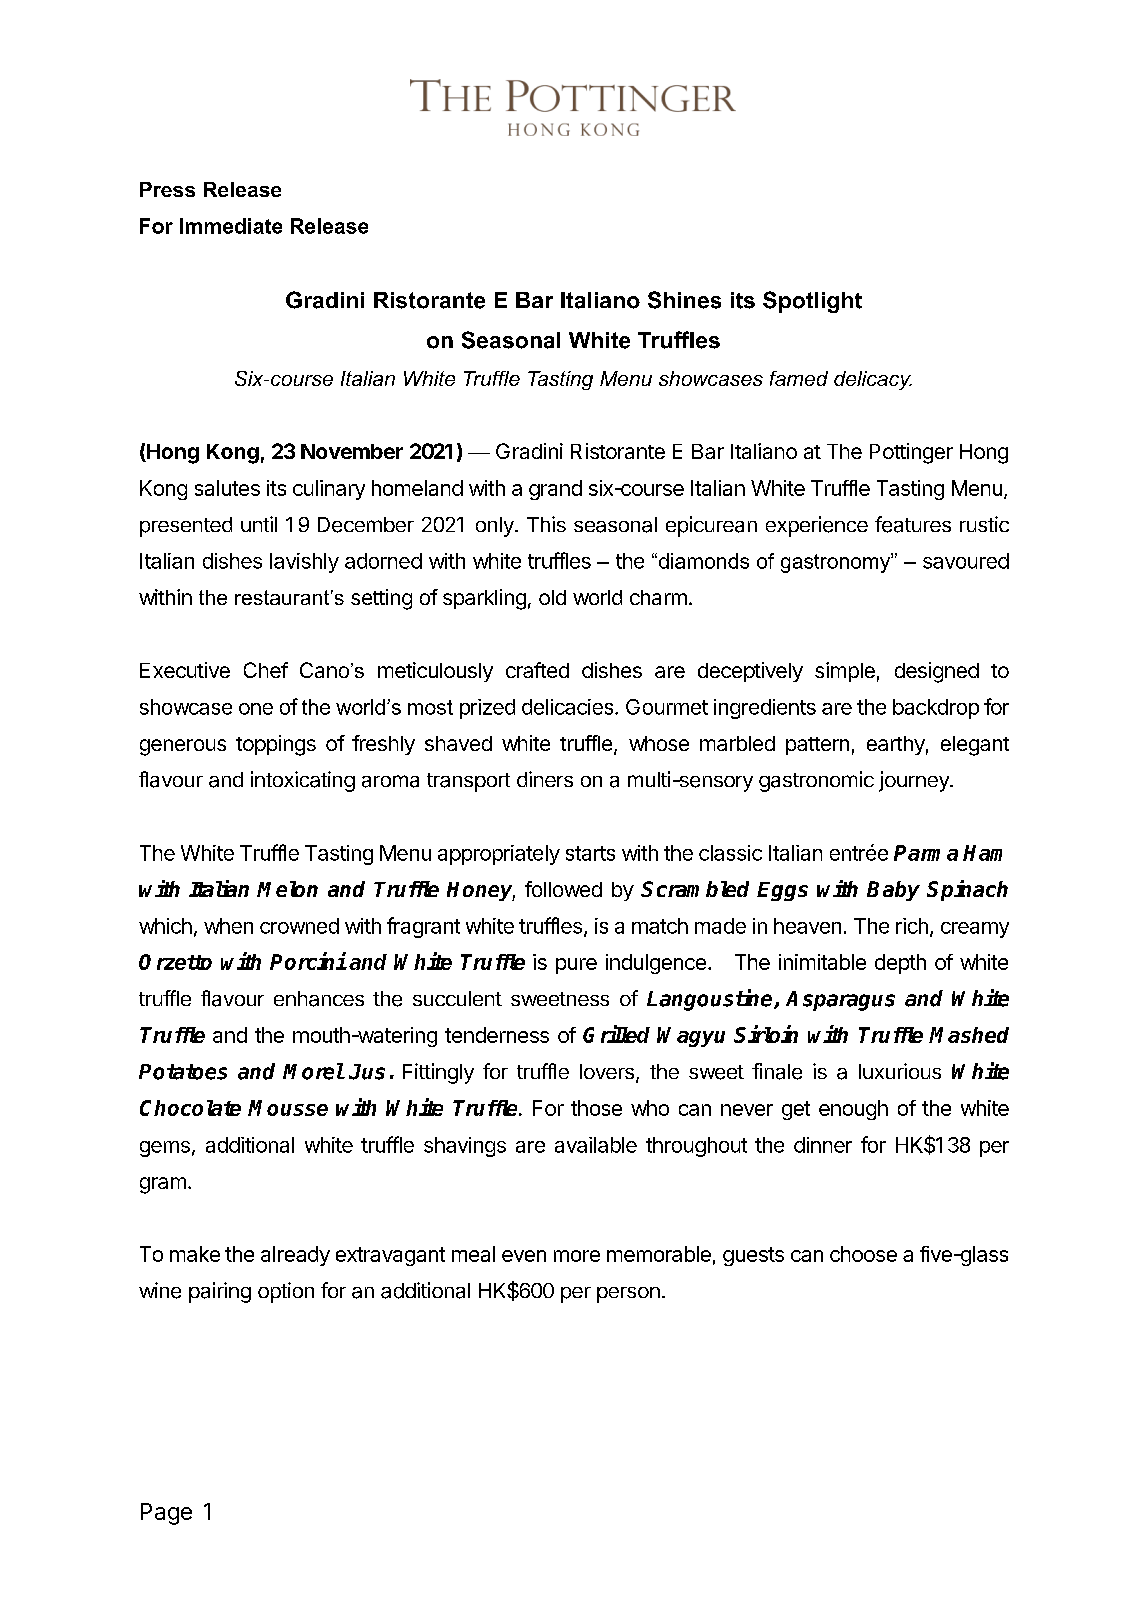 The width and height of the screenshot is (1144, 1619). I want to click on Immediate, so click(231, 226).
